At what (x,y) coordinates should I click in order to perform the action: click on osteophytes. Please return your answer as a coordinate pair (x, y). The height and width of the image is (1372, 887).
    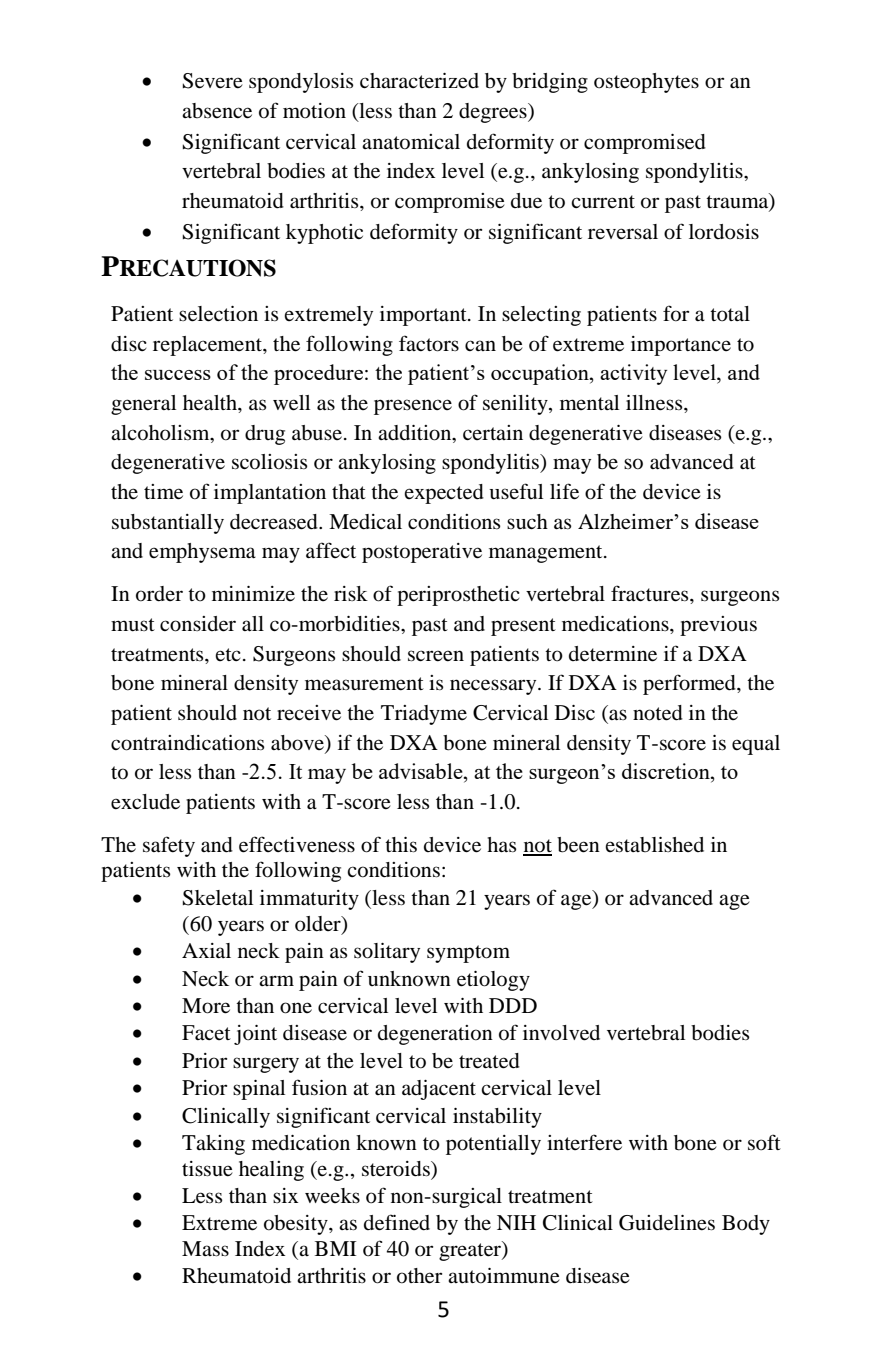
    Looking at the image, I should click on (646, 83).
